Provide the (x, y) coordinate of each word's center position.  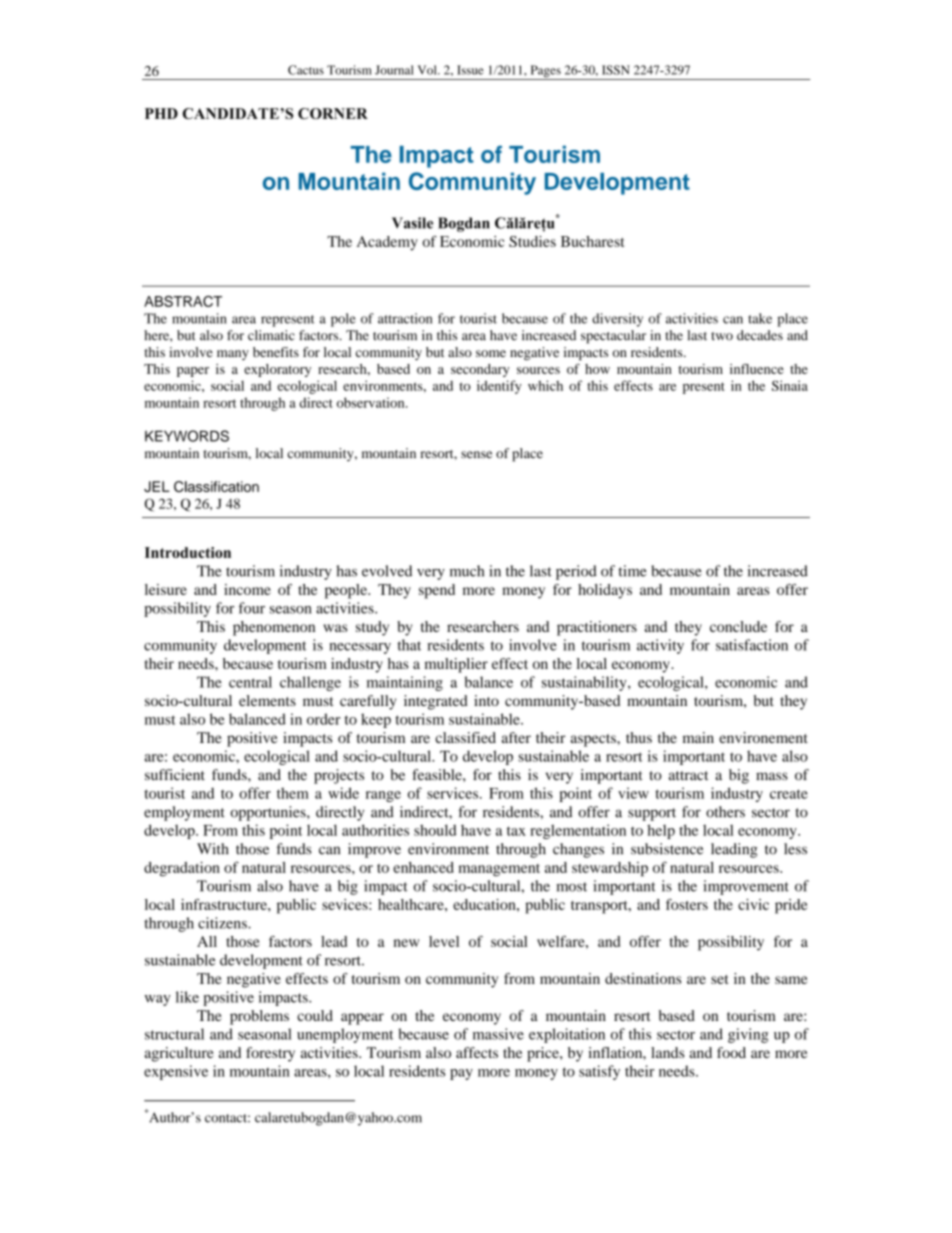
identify (499, 387)
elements (267, 700)
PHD (161, 113)
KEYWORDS (187, 436)
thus (639, 737)
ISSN (616, 70)
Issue (470, 70)
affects (477, 1052)
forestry (270, 1054)
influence (757, 369)
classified (465, 737)
